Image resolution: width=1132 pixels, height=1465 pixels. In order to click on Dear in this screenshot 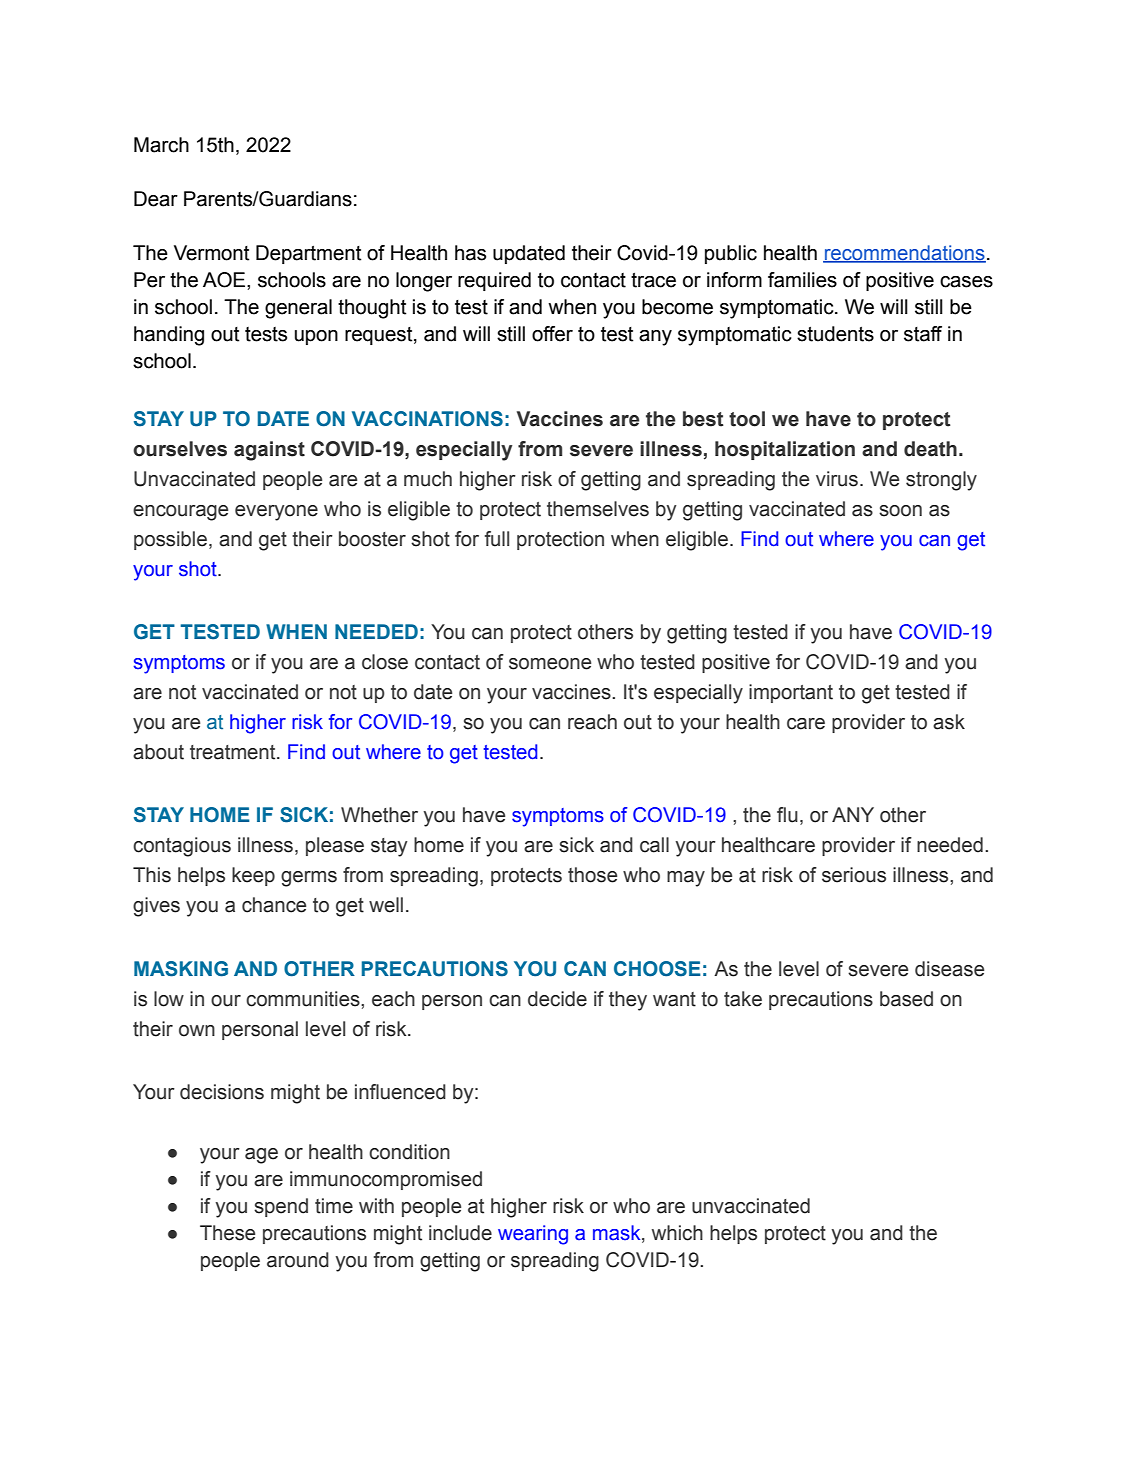, I will do `click(156, 199)`.
